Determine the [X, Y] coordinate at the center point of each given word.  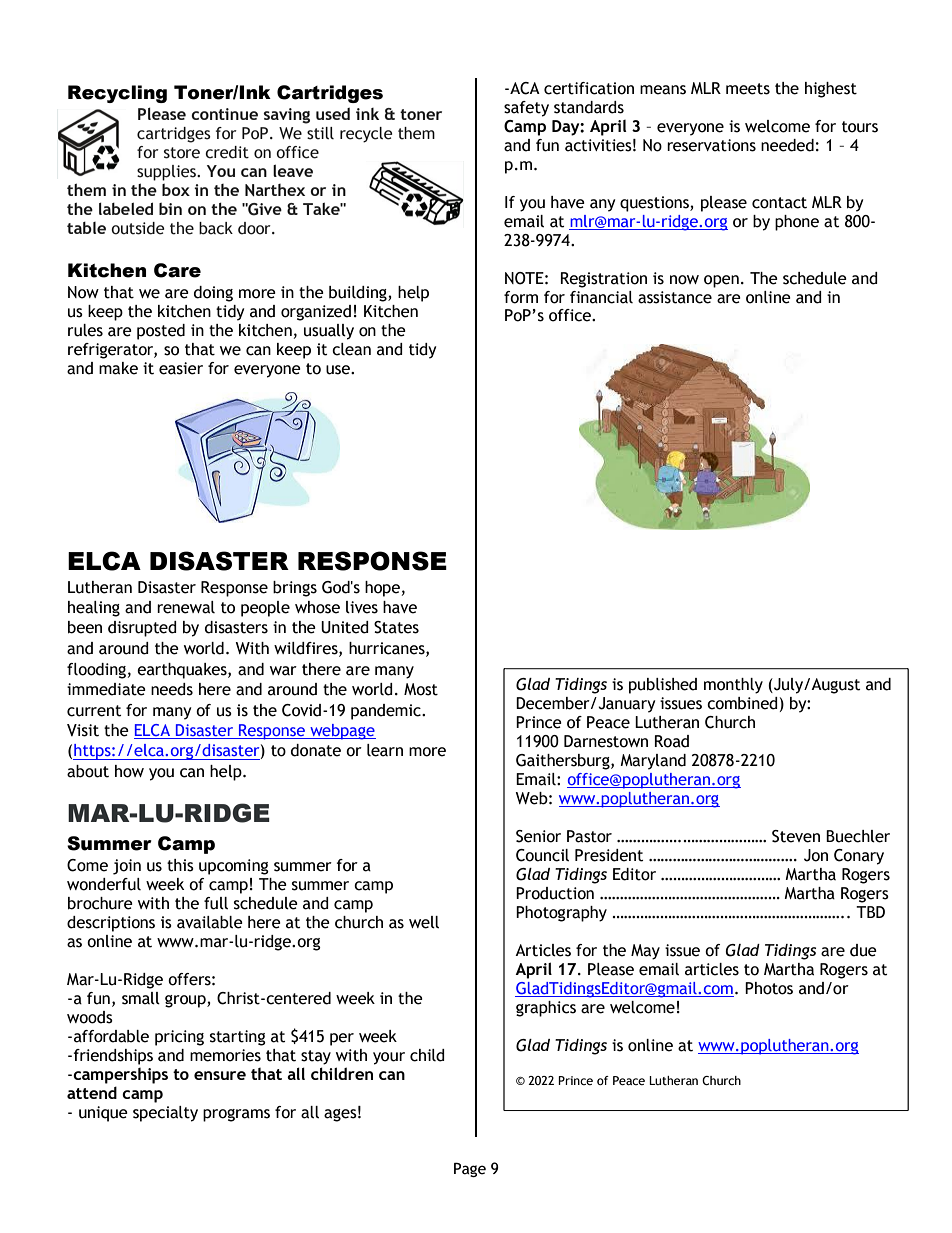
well [424, 922]
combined [742, 703]
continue [224, 114]
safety [526, 109]
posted [161, 332]
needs [172, 689]
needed [787, 145]
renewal [186, 607]
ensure [220, 1075]
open [721, 281]
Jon [816, 855]
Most [421, 689]
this [180, 865]
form [521, 297]
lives [362, 607]
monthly [733, 686]
